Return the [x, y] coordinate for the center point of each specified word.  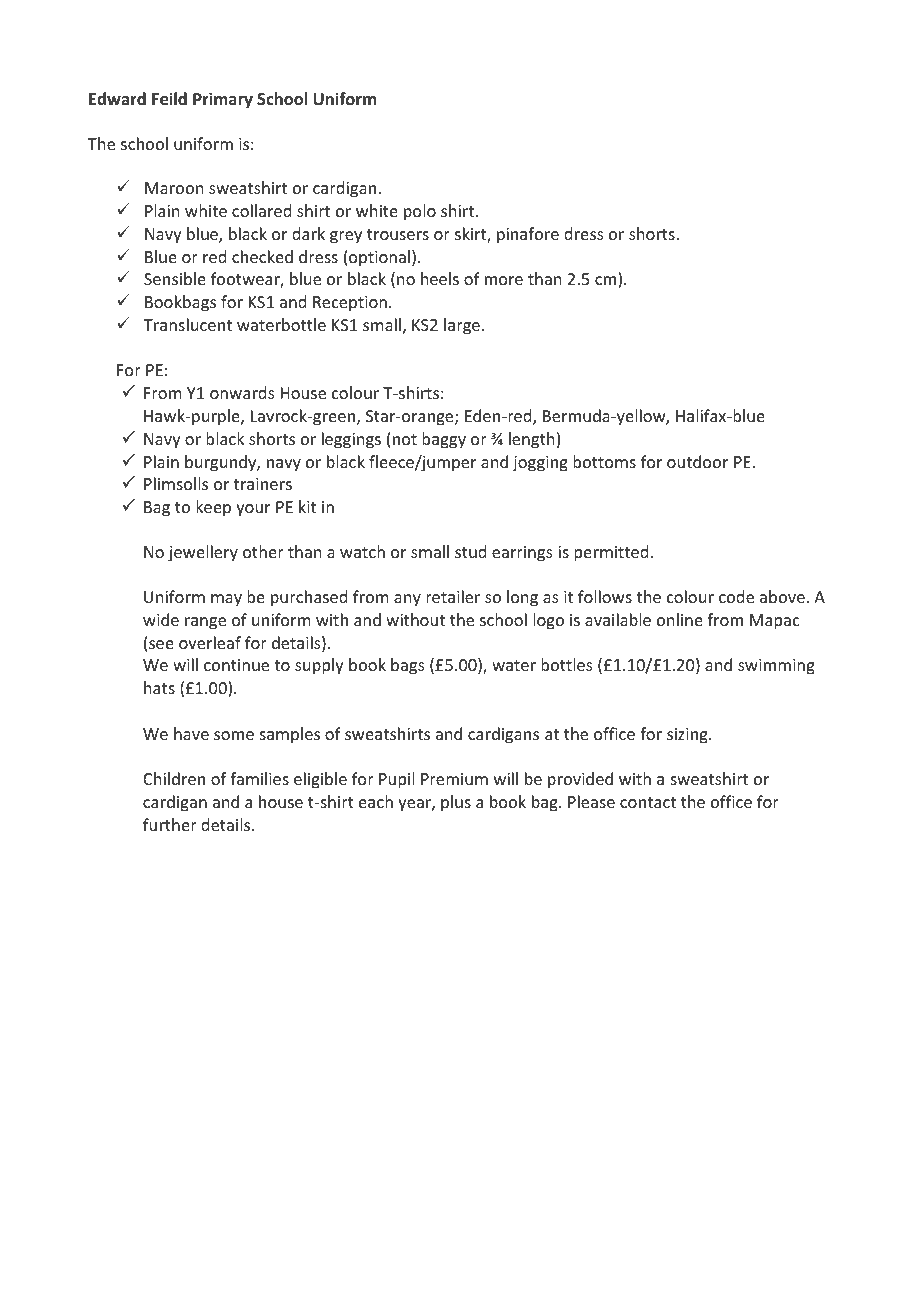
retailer [453, 596]
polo [420, 212]
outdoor [697, 461]
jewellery [203, 553]
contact [648, 802]
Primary [223, 100]
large [462, 326]
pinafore [528, 235]
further [170, 824]
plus [456, 803]
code [736, 596]
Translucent [188, 324]
